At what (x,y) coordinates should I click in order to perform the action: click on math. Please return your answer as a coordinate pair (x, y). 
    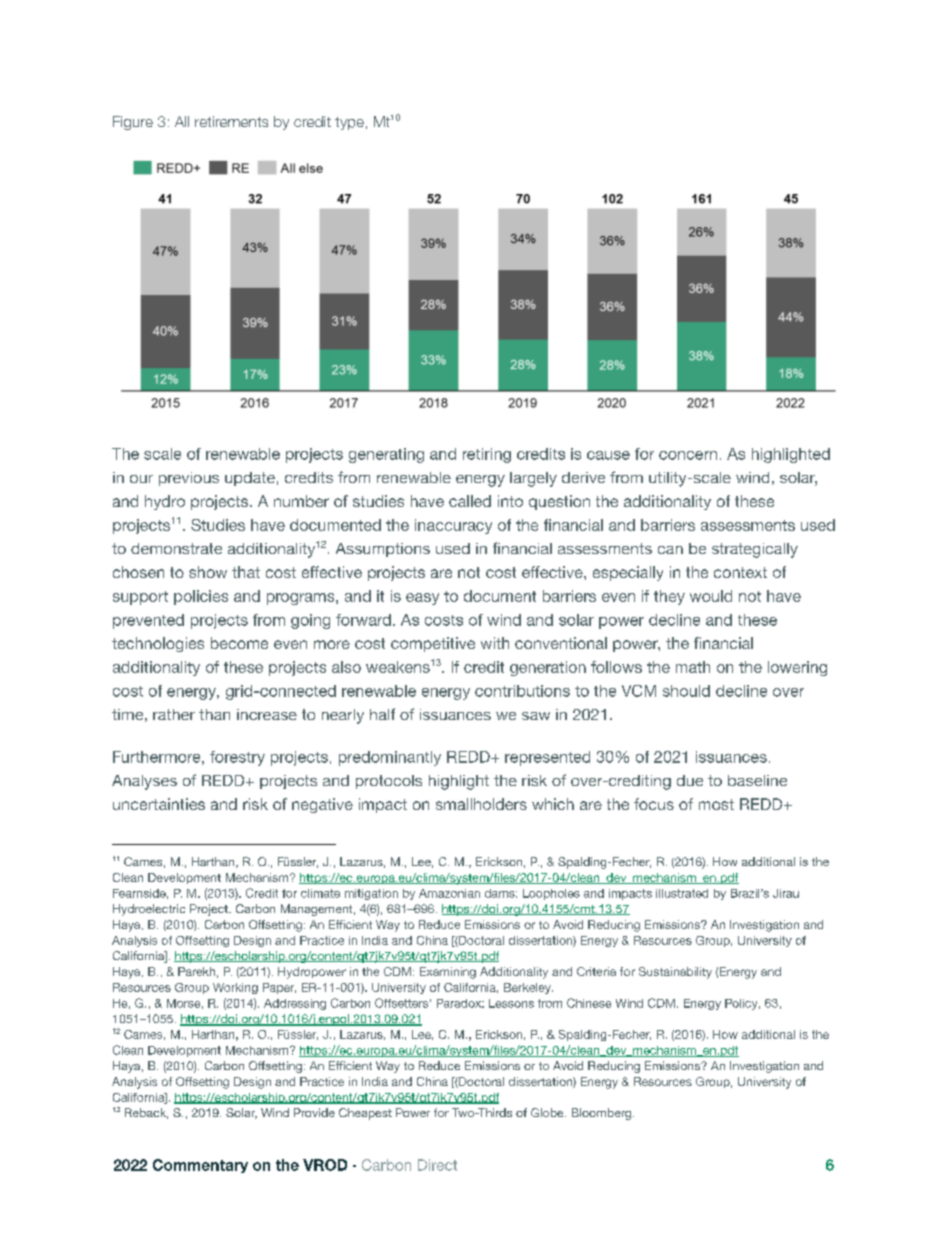
    Looking at the image, I should click on (693, 667).
